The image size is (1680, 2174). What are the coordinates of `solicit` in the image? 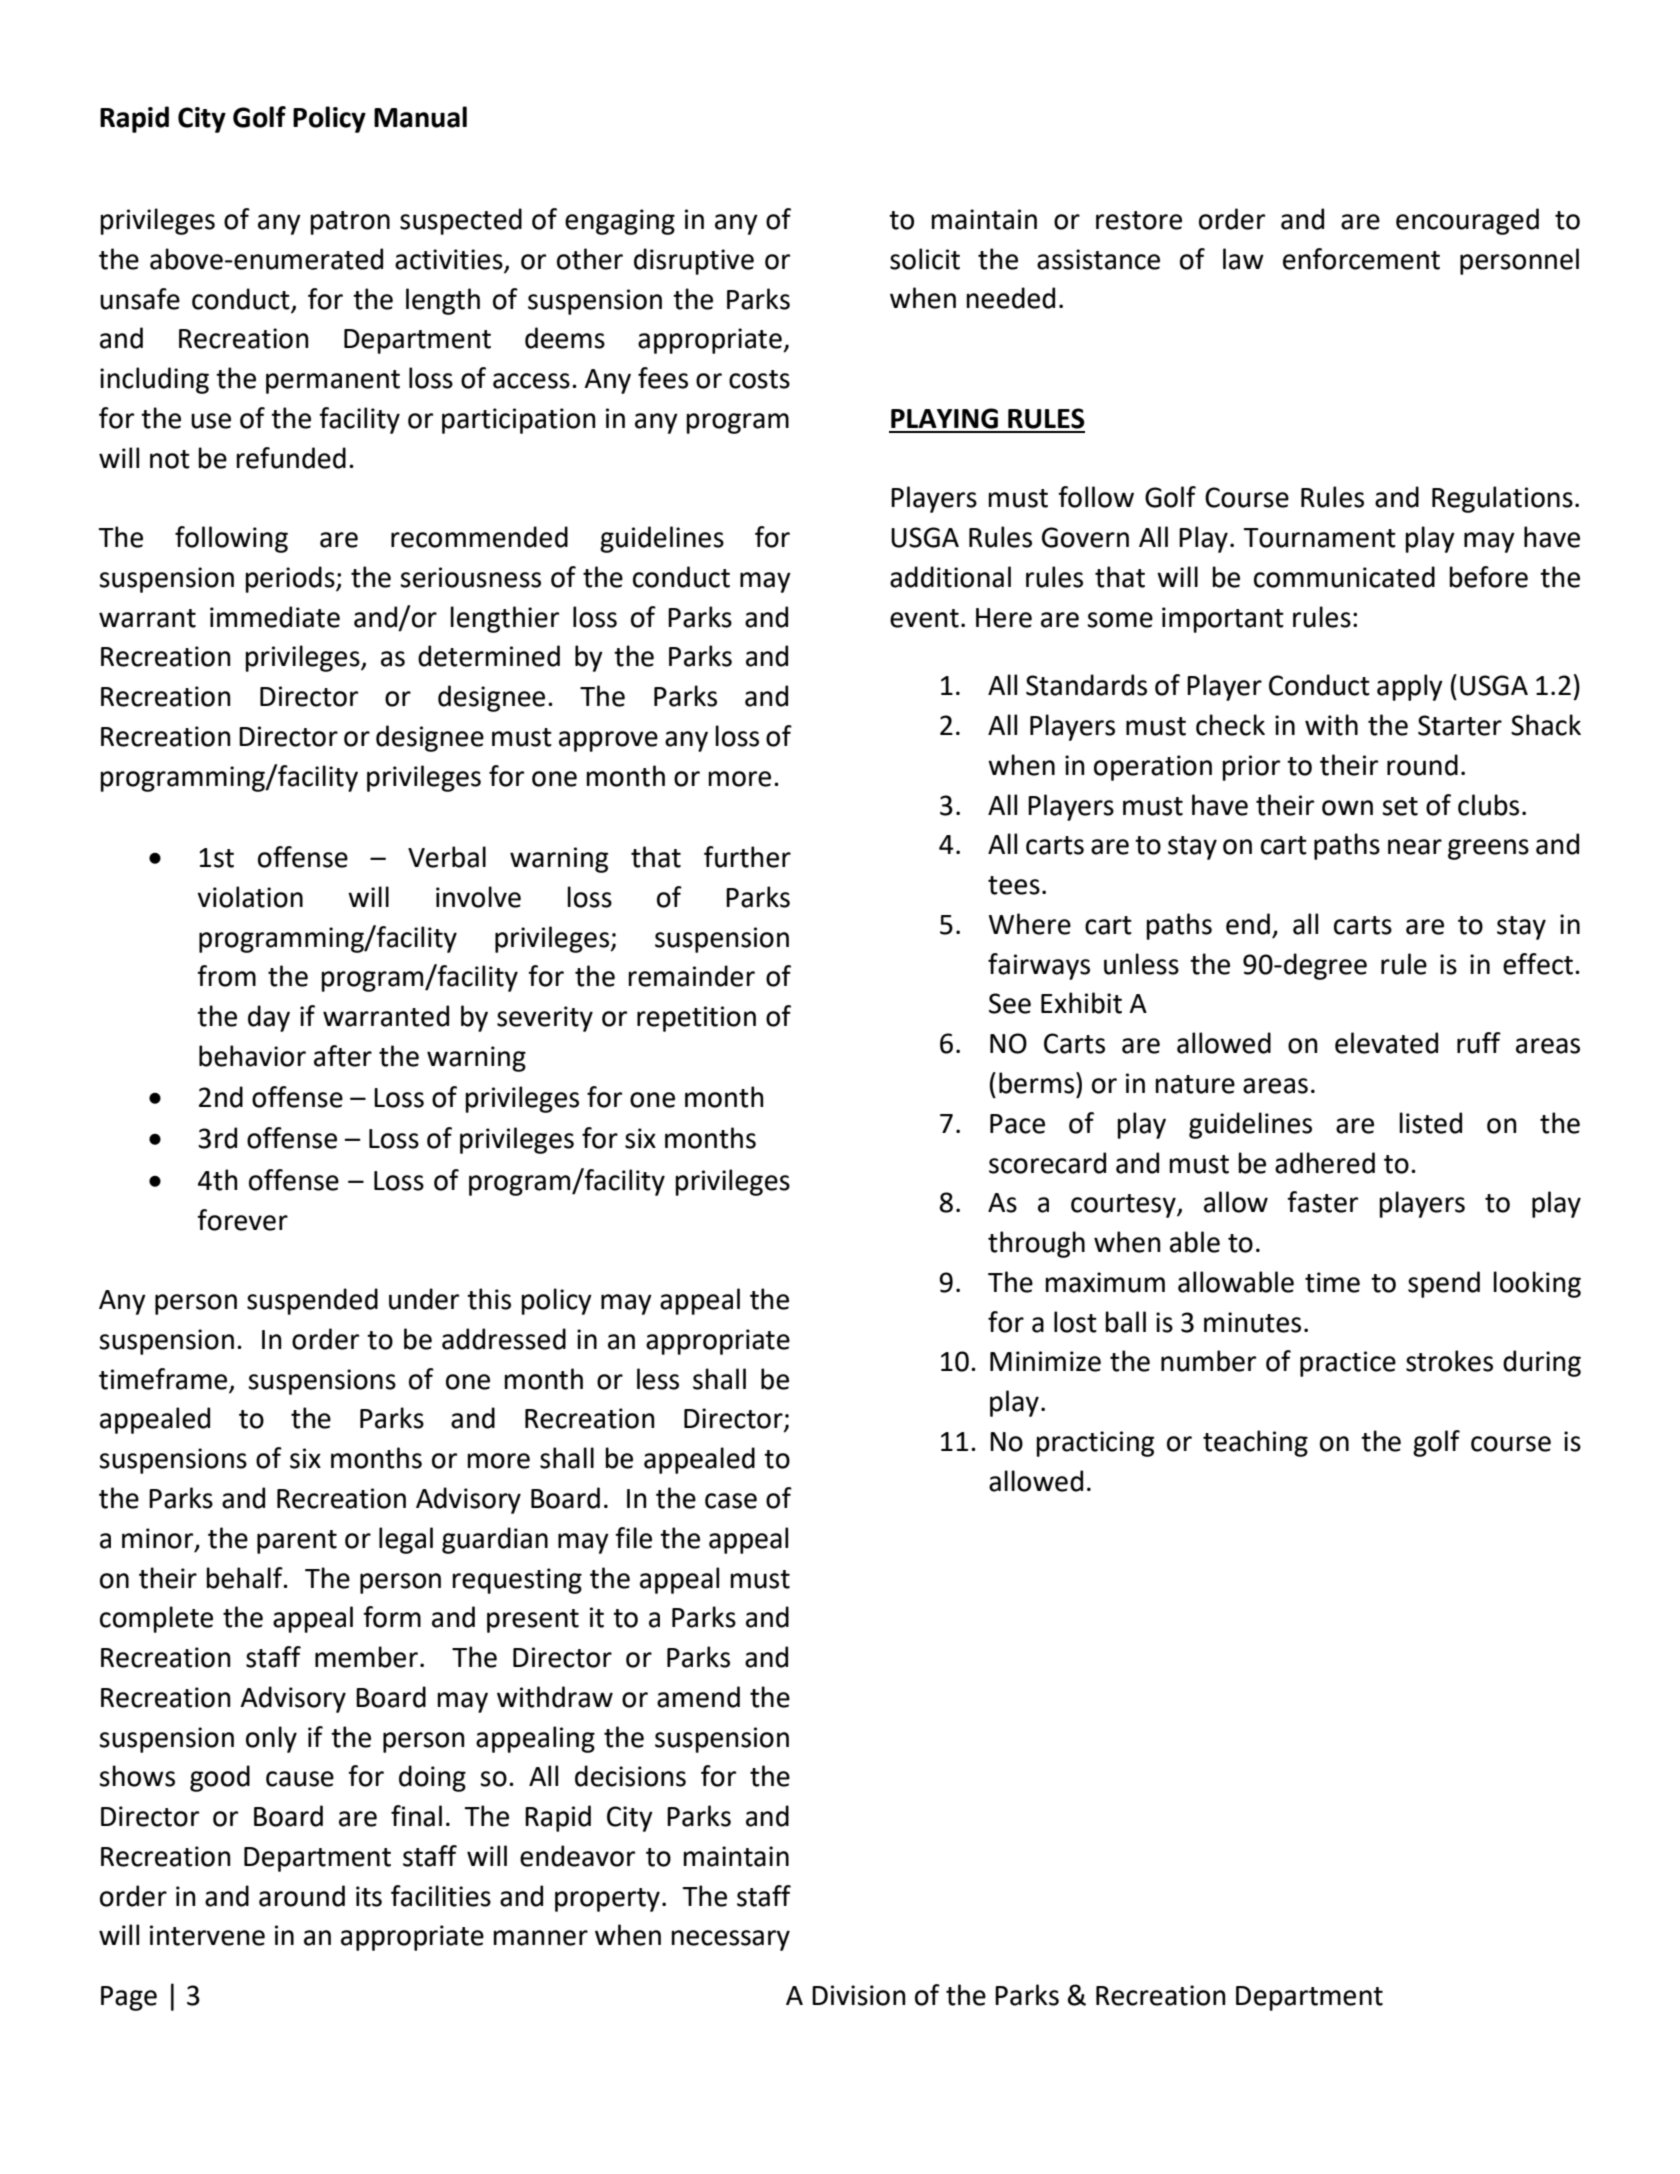 It's located at (925, 259).
